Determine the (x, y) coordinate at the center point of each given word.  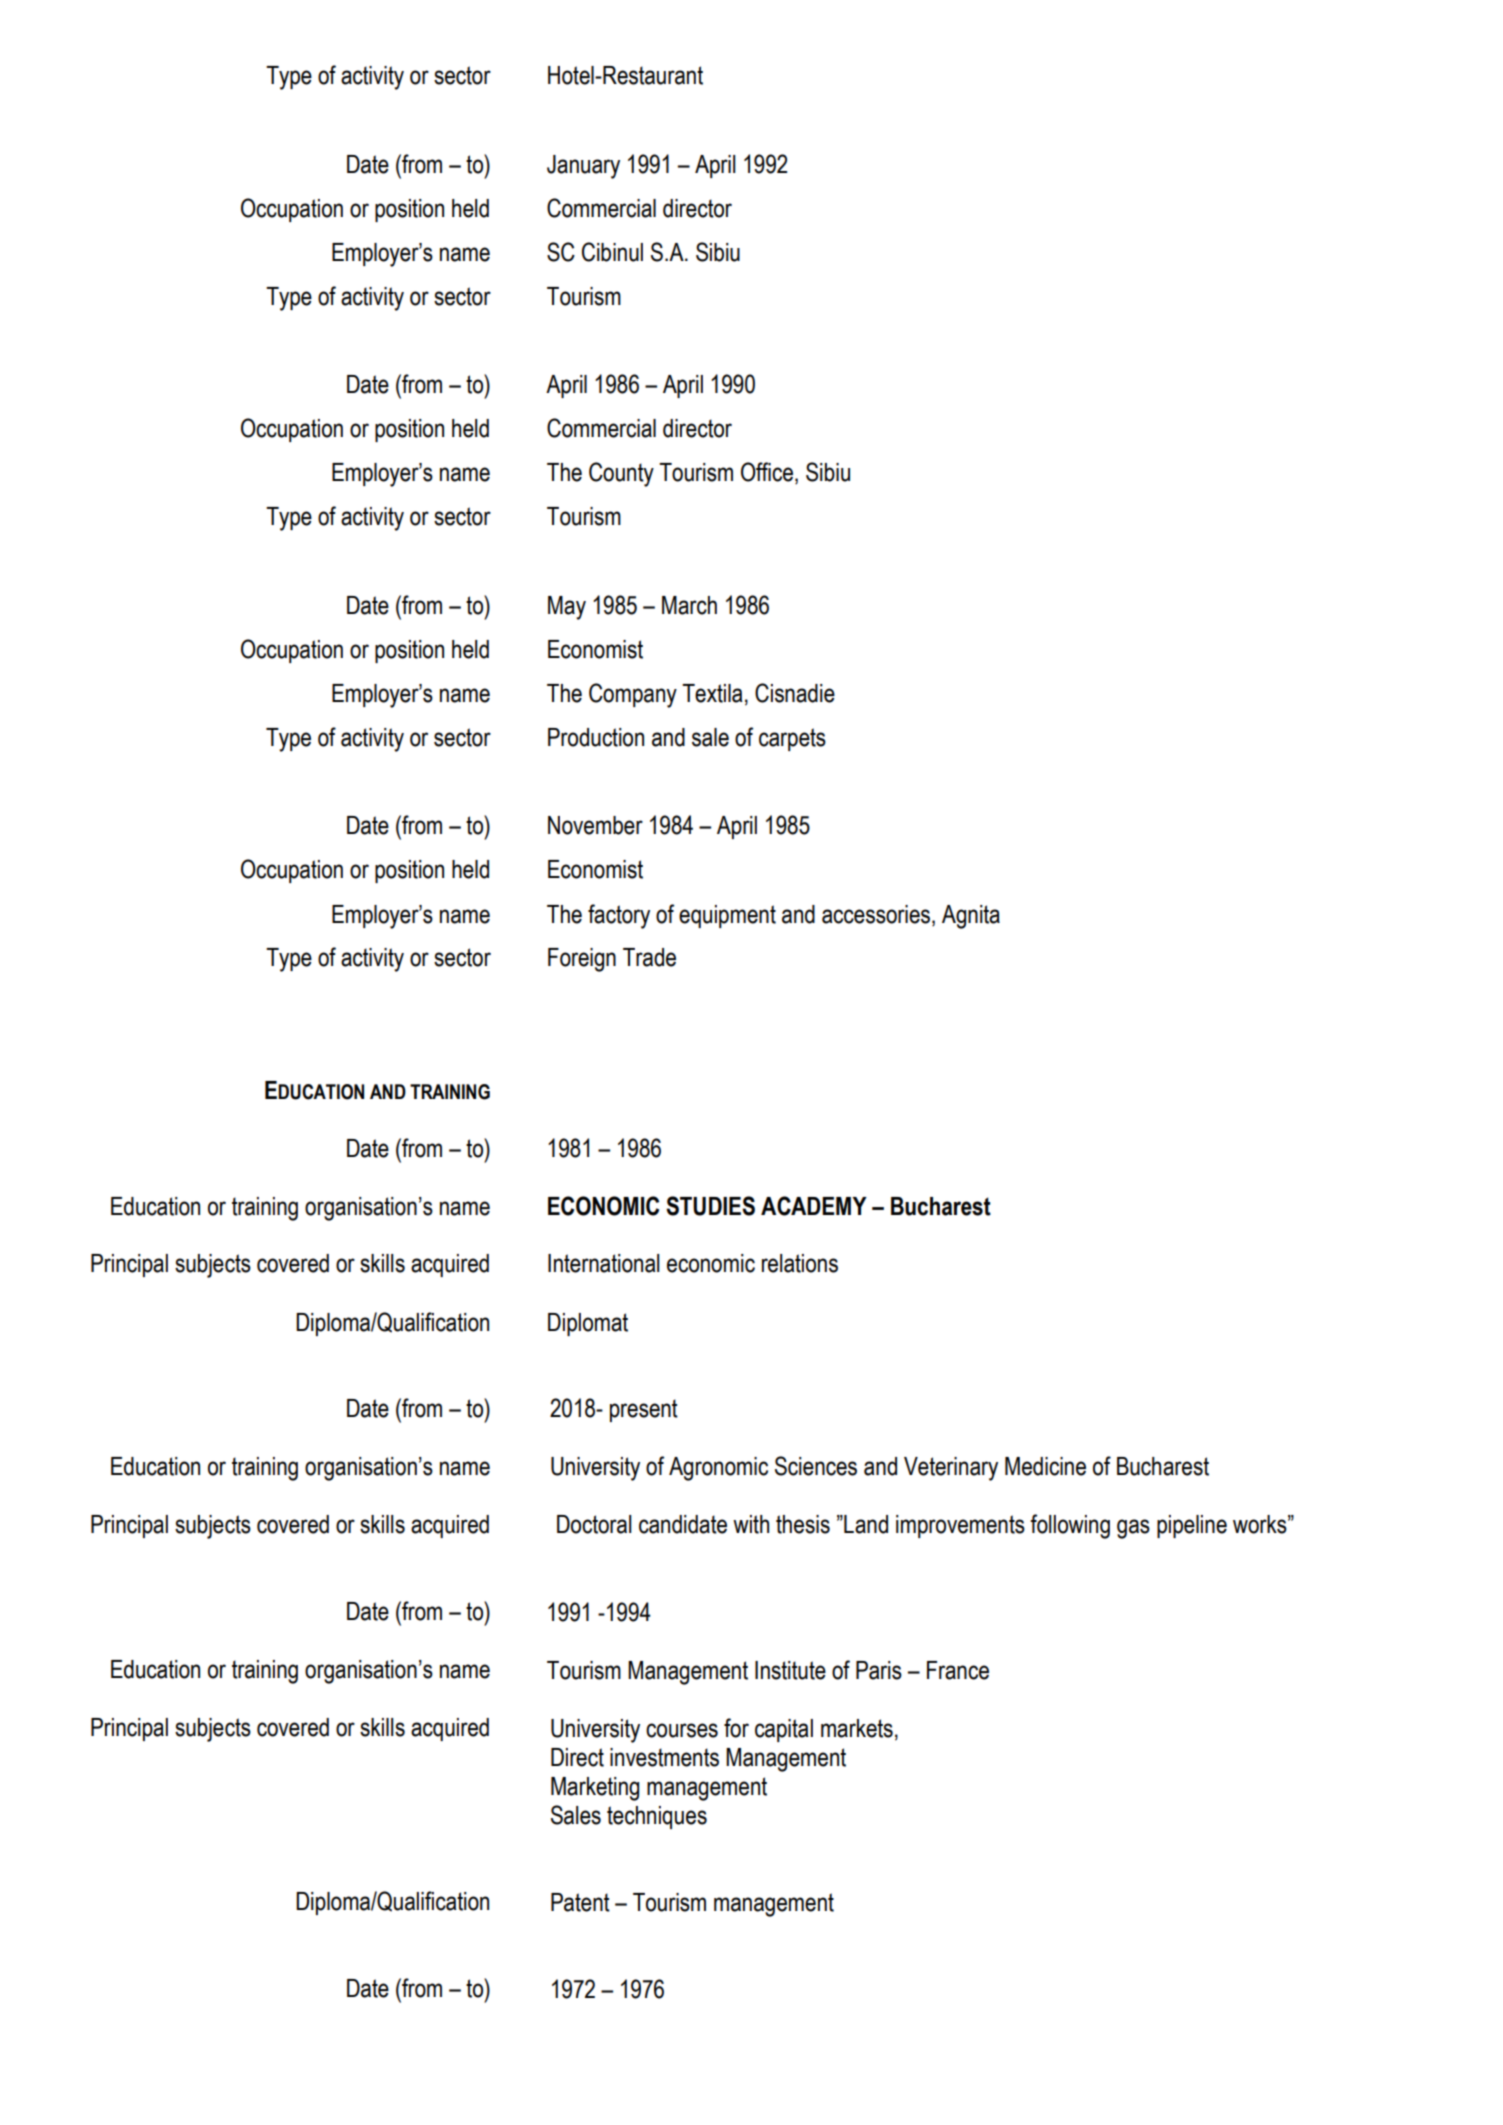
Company (633, 695)
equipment (727, 916)
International (604, 1263)
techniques (657, 1817)
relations (800, 1263)
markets (857, 1728)
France (958, 1670)
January (583, 167)
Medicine (1045, 1466)
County (621, 474)
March (689, 605)
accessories (877, 914)
